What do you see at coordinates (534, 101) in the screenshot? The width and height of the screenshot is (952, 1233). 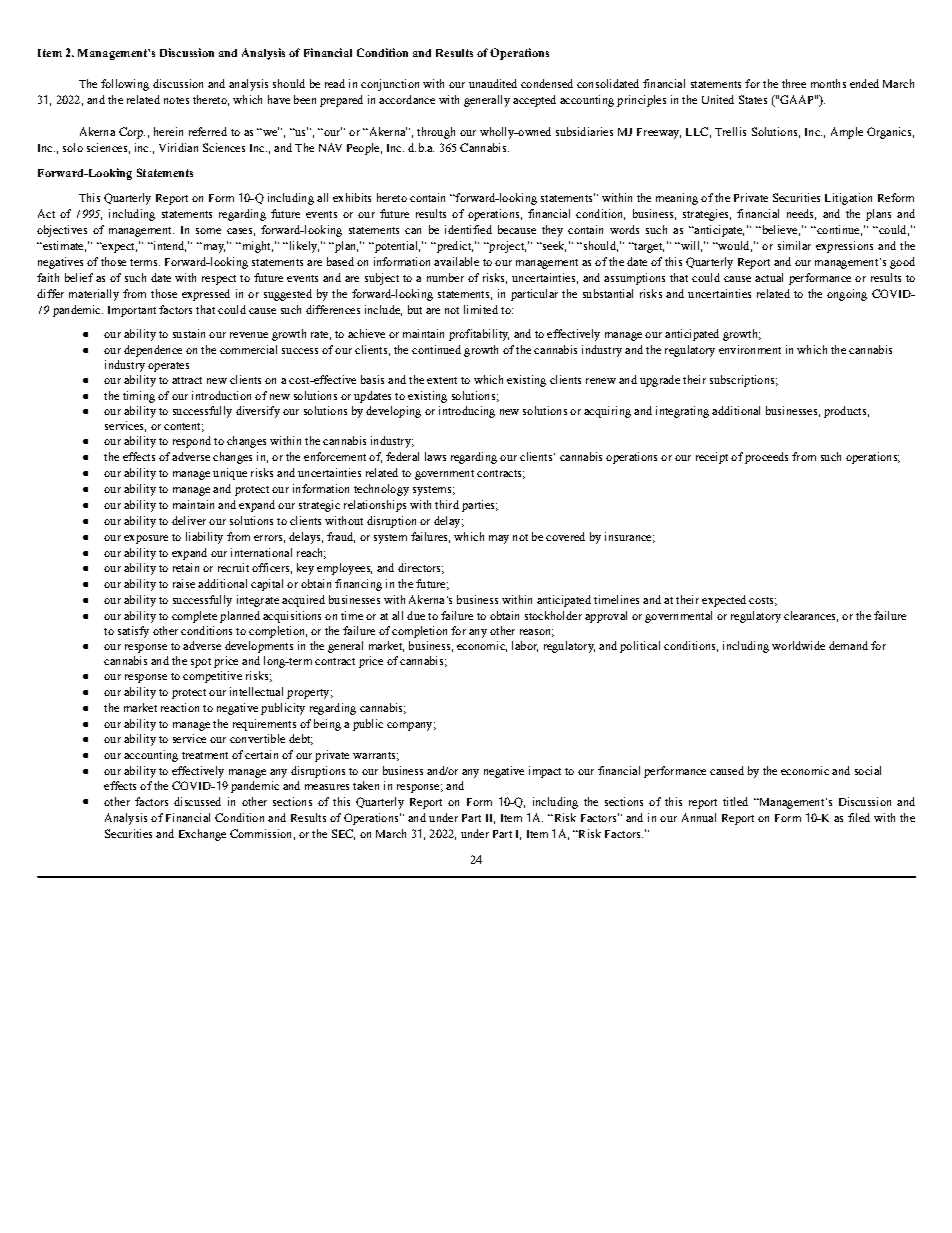 I see `accepted` at bounding box center [534, 101].
